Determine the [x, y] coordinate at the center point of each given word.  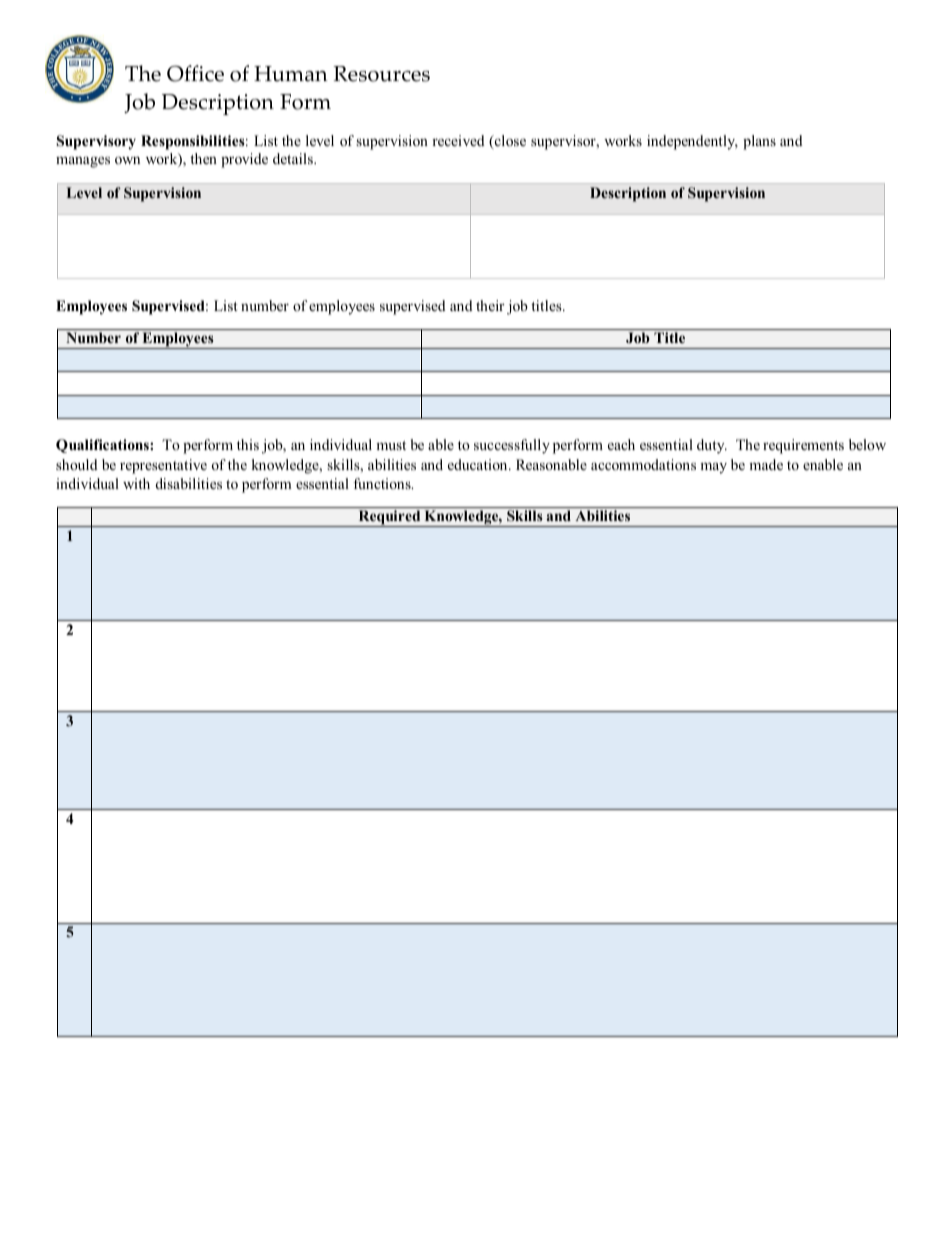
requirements [803, 446]
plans [759, 142]
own [127, 160]
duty [712, 446]
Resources [381, 74]
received [458, 140]
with [136, 483]
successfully [512, 446]
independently [692, 142]
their [490, 305]
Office [195, 73]
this [248, 444]
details [294, 158]
